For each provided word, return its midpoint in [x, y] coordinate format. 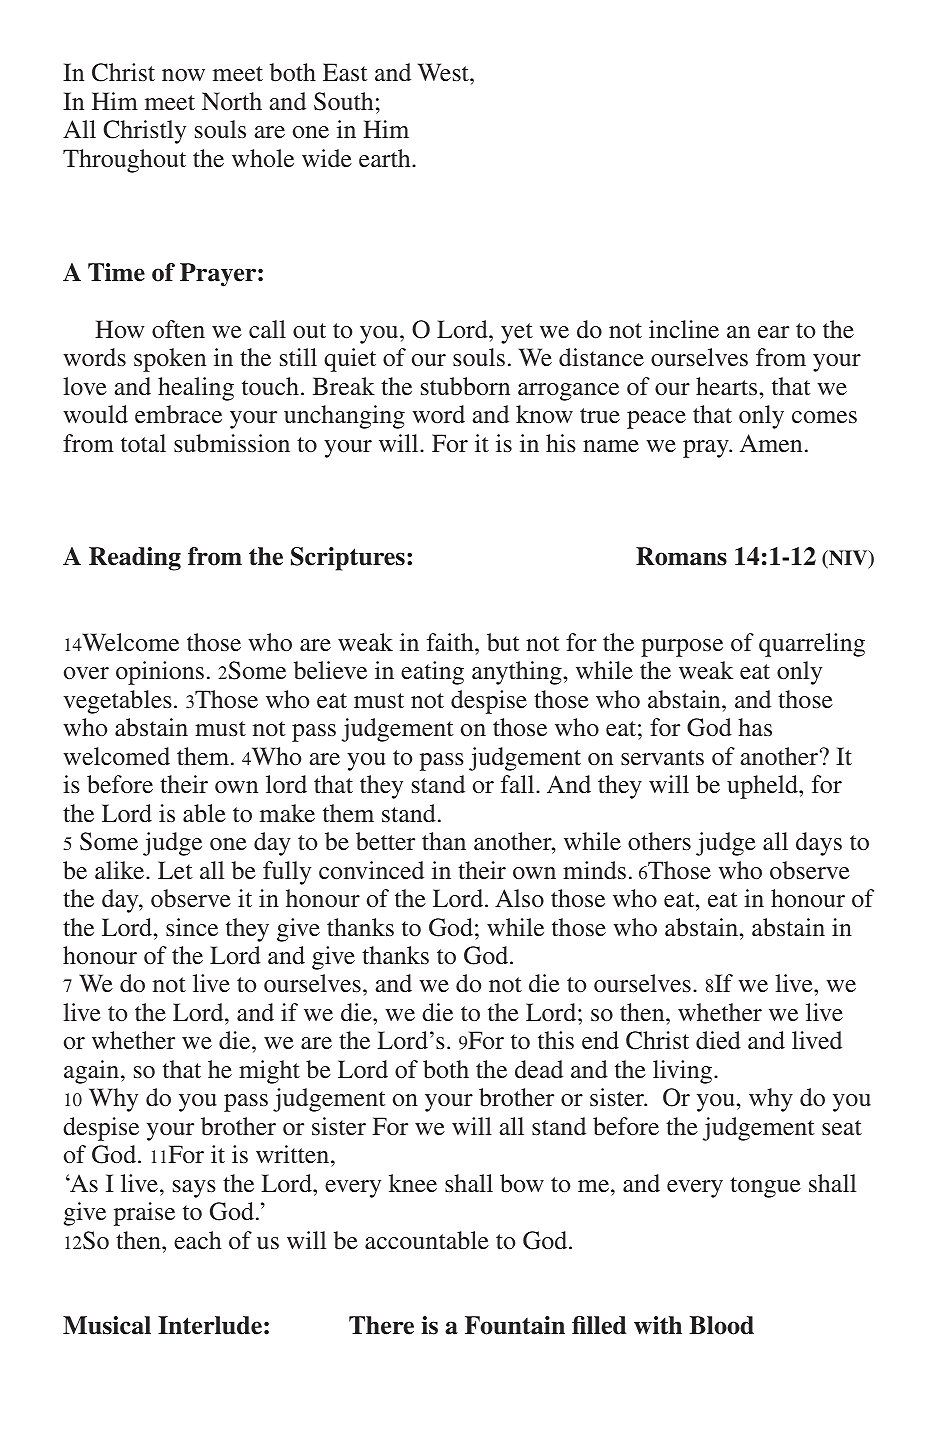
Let [175, 870]
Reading [135, 559]
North [232, 101]
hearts [726, 386]
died [718, 1040]
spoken [170, 360]
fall [519, 784]
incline [684, 329]
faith [451, 642]
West [444, 72]
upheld [763, 787]
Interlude [210, 1325]
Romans [681, 556]
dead [539, 1069]
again [93, 1072]
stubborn [465, 386]
